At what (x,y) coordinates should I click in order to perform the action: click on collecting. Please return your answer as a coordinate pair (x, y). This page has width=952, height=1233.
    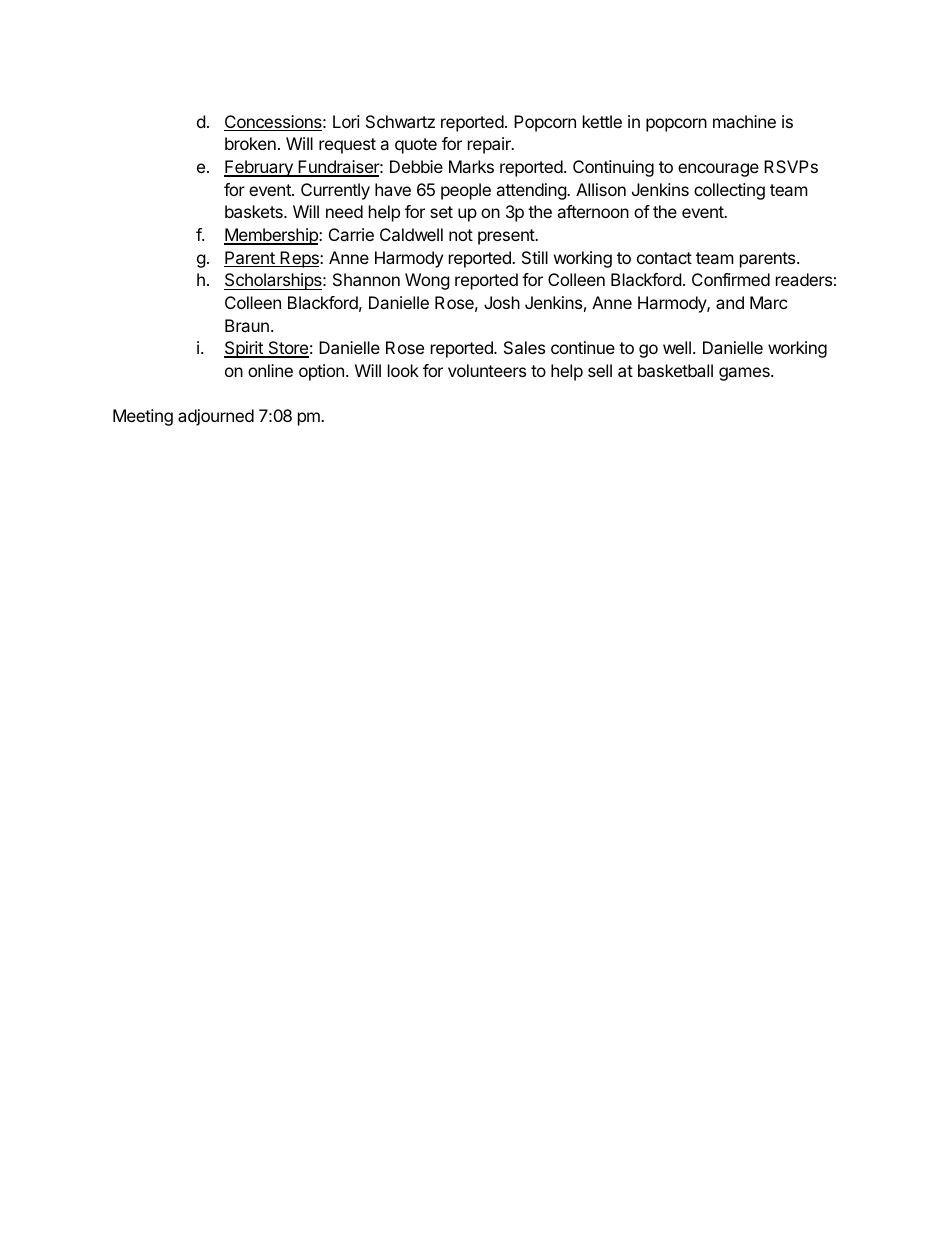
    Looking at the image, I should click on (729, 191).
